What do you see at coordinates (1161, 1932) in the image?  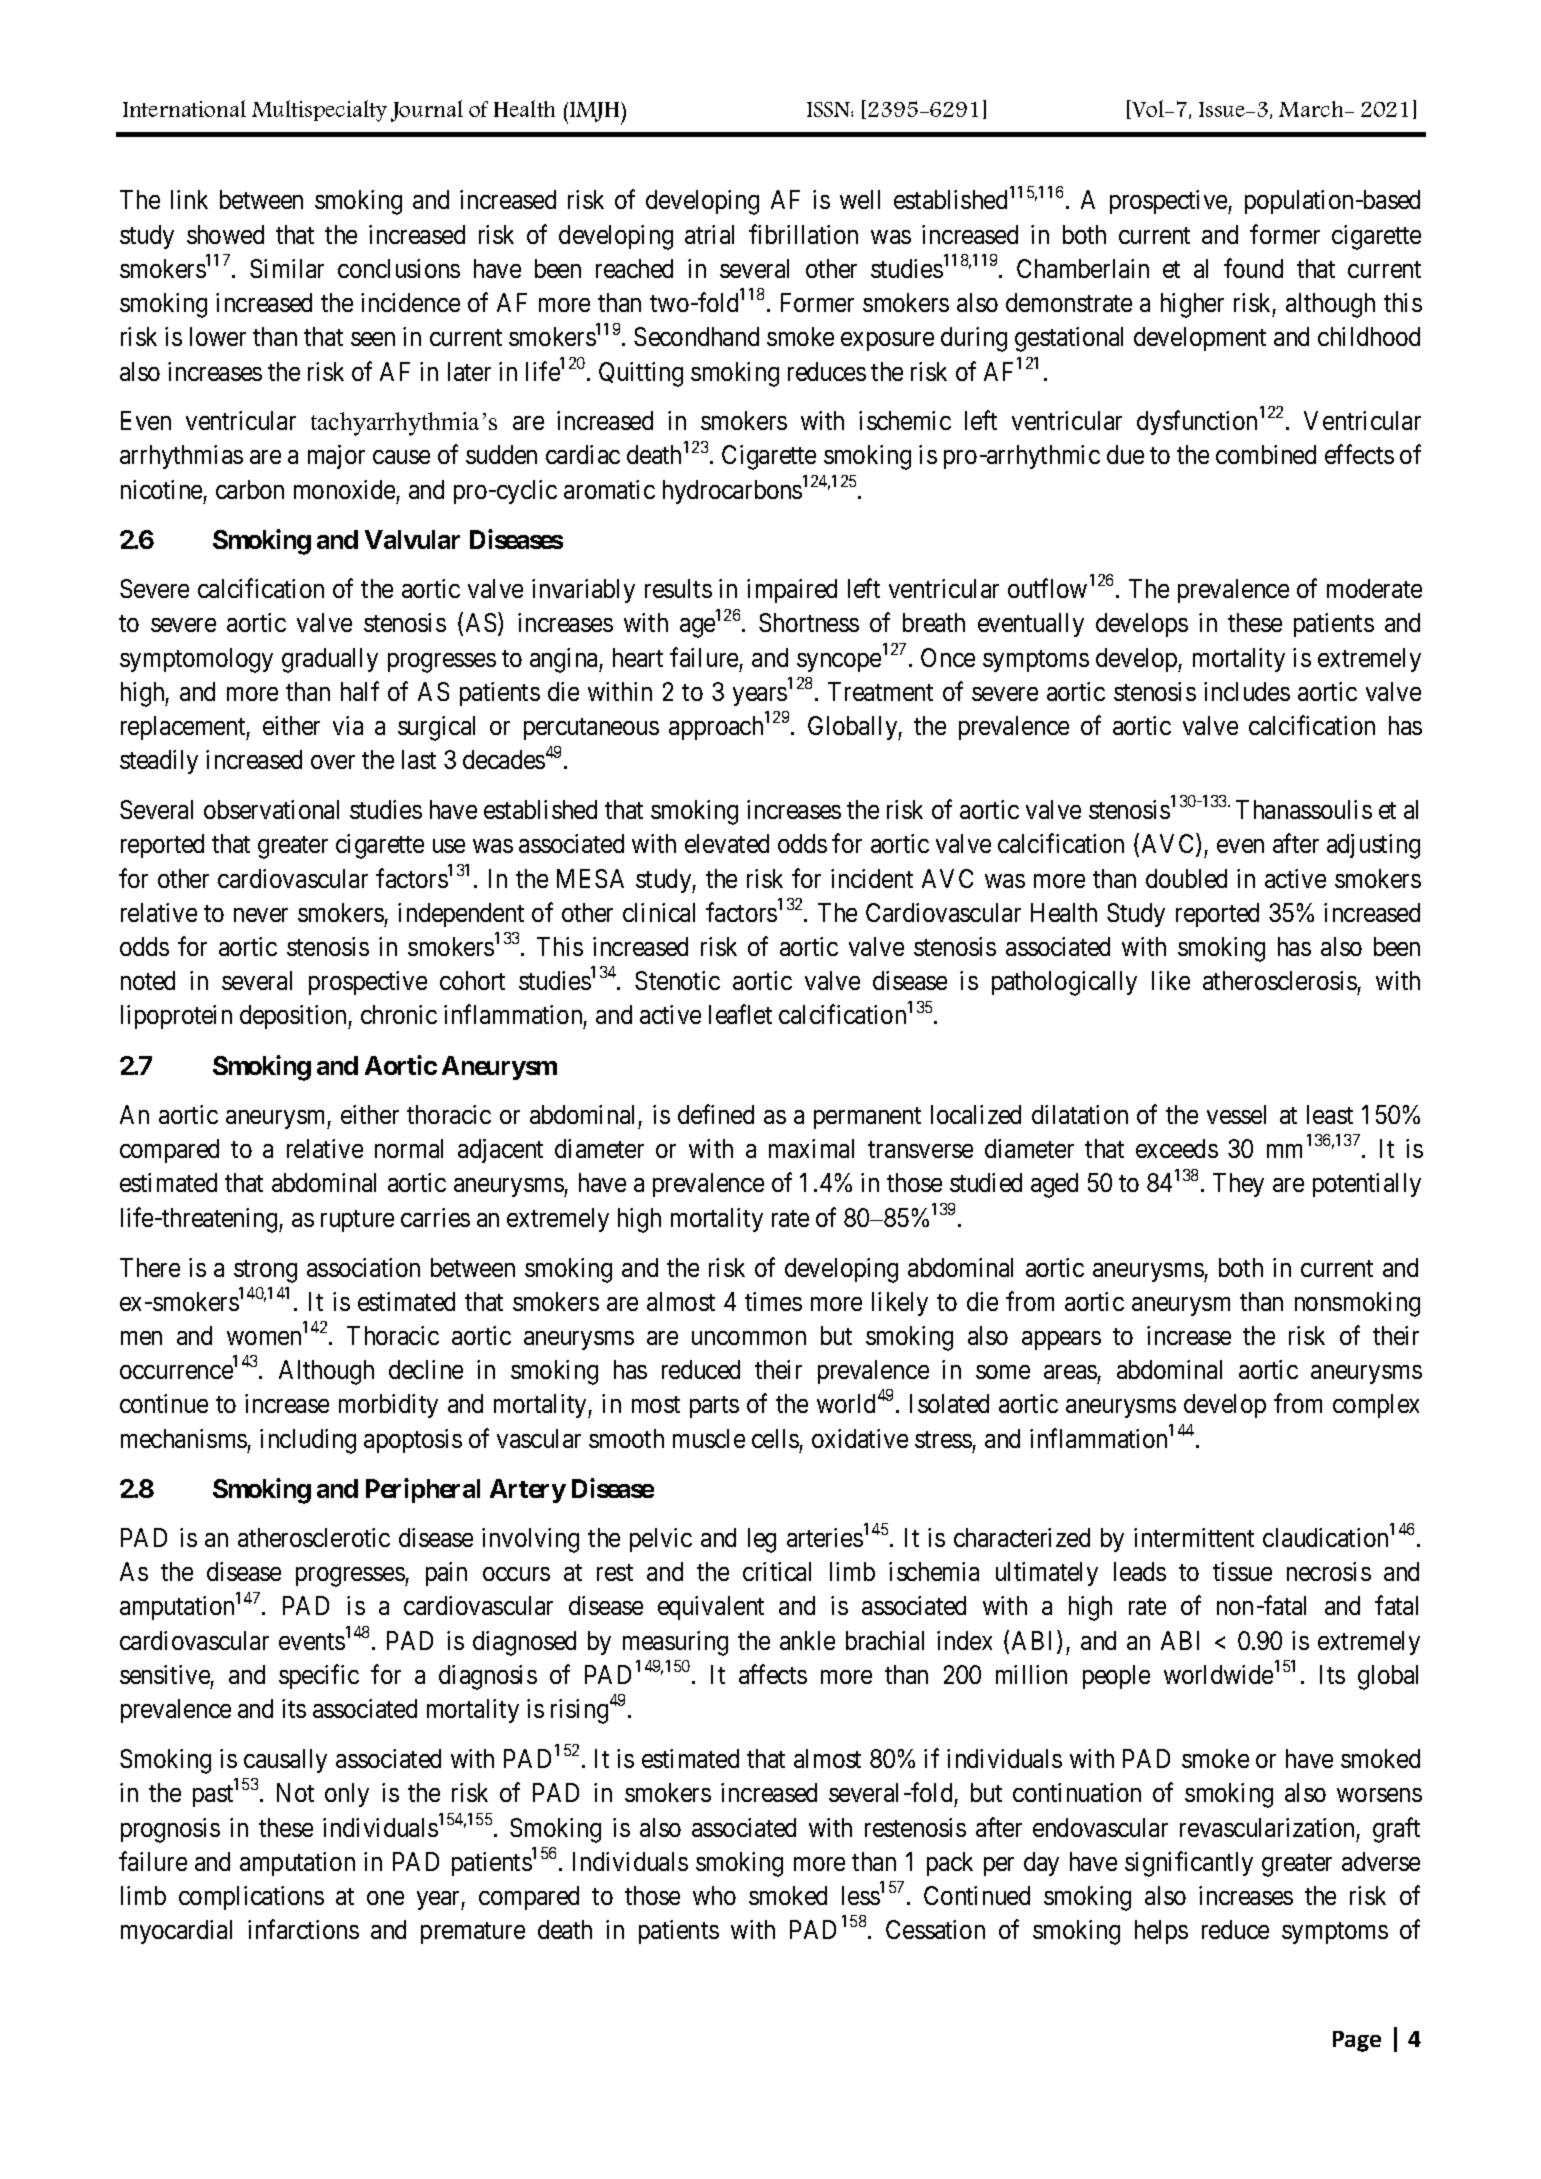 I see `helps` at bounding box center [1161, 1932].
